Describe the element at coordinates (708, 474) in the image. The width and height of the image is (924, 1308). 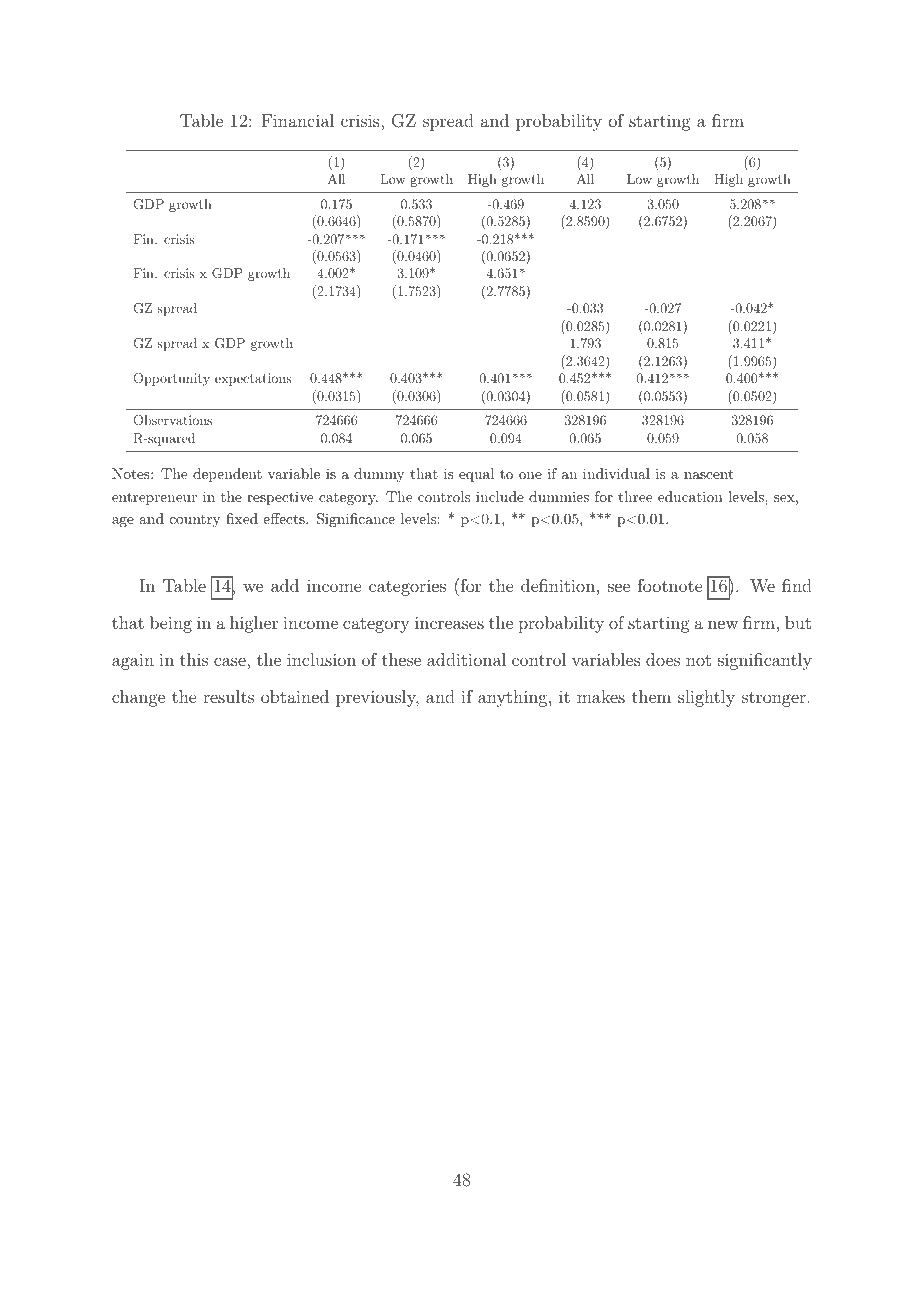
I see `nascent` at that location.
